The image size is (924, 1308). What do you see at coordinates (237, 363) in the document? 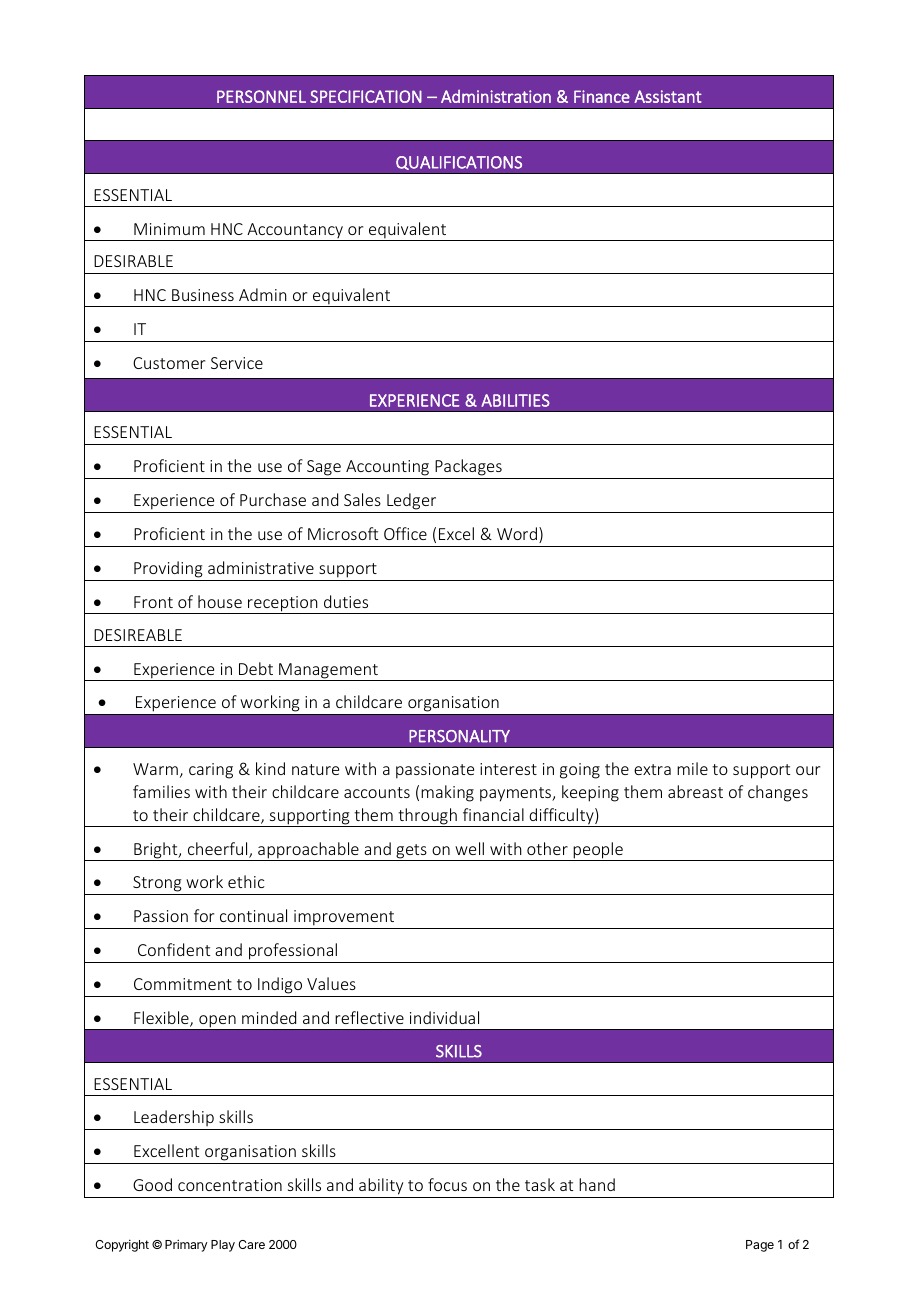
I see `Service` at bounding box center [237, 363].
